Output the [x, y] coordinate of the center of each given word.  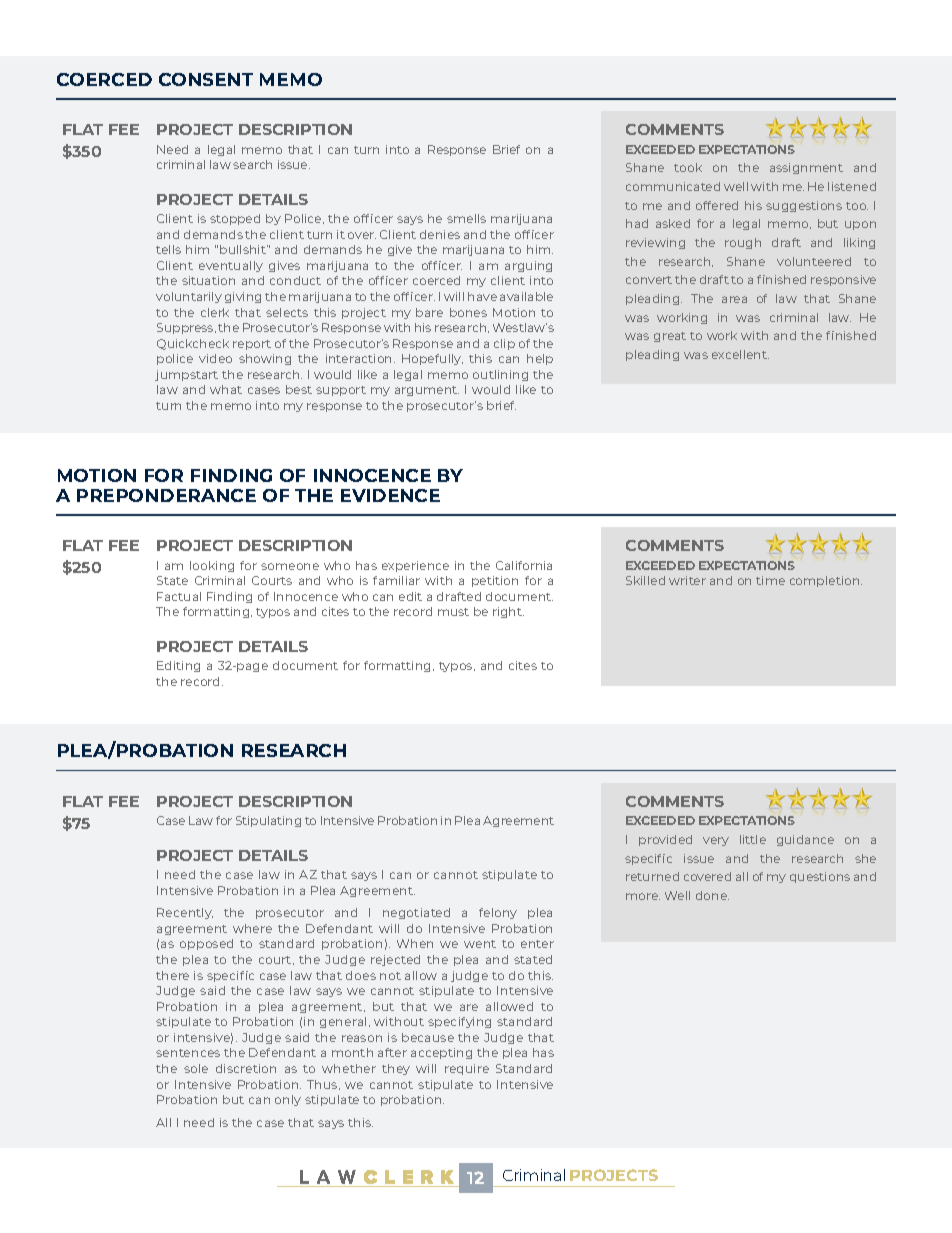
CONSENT [206, 79]
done [712, 895]
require [467, 1069]
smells [466, 218]
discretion [246, 1068]
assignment [806, 168]
